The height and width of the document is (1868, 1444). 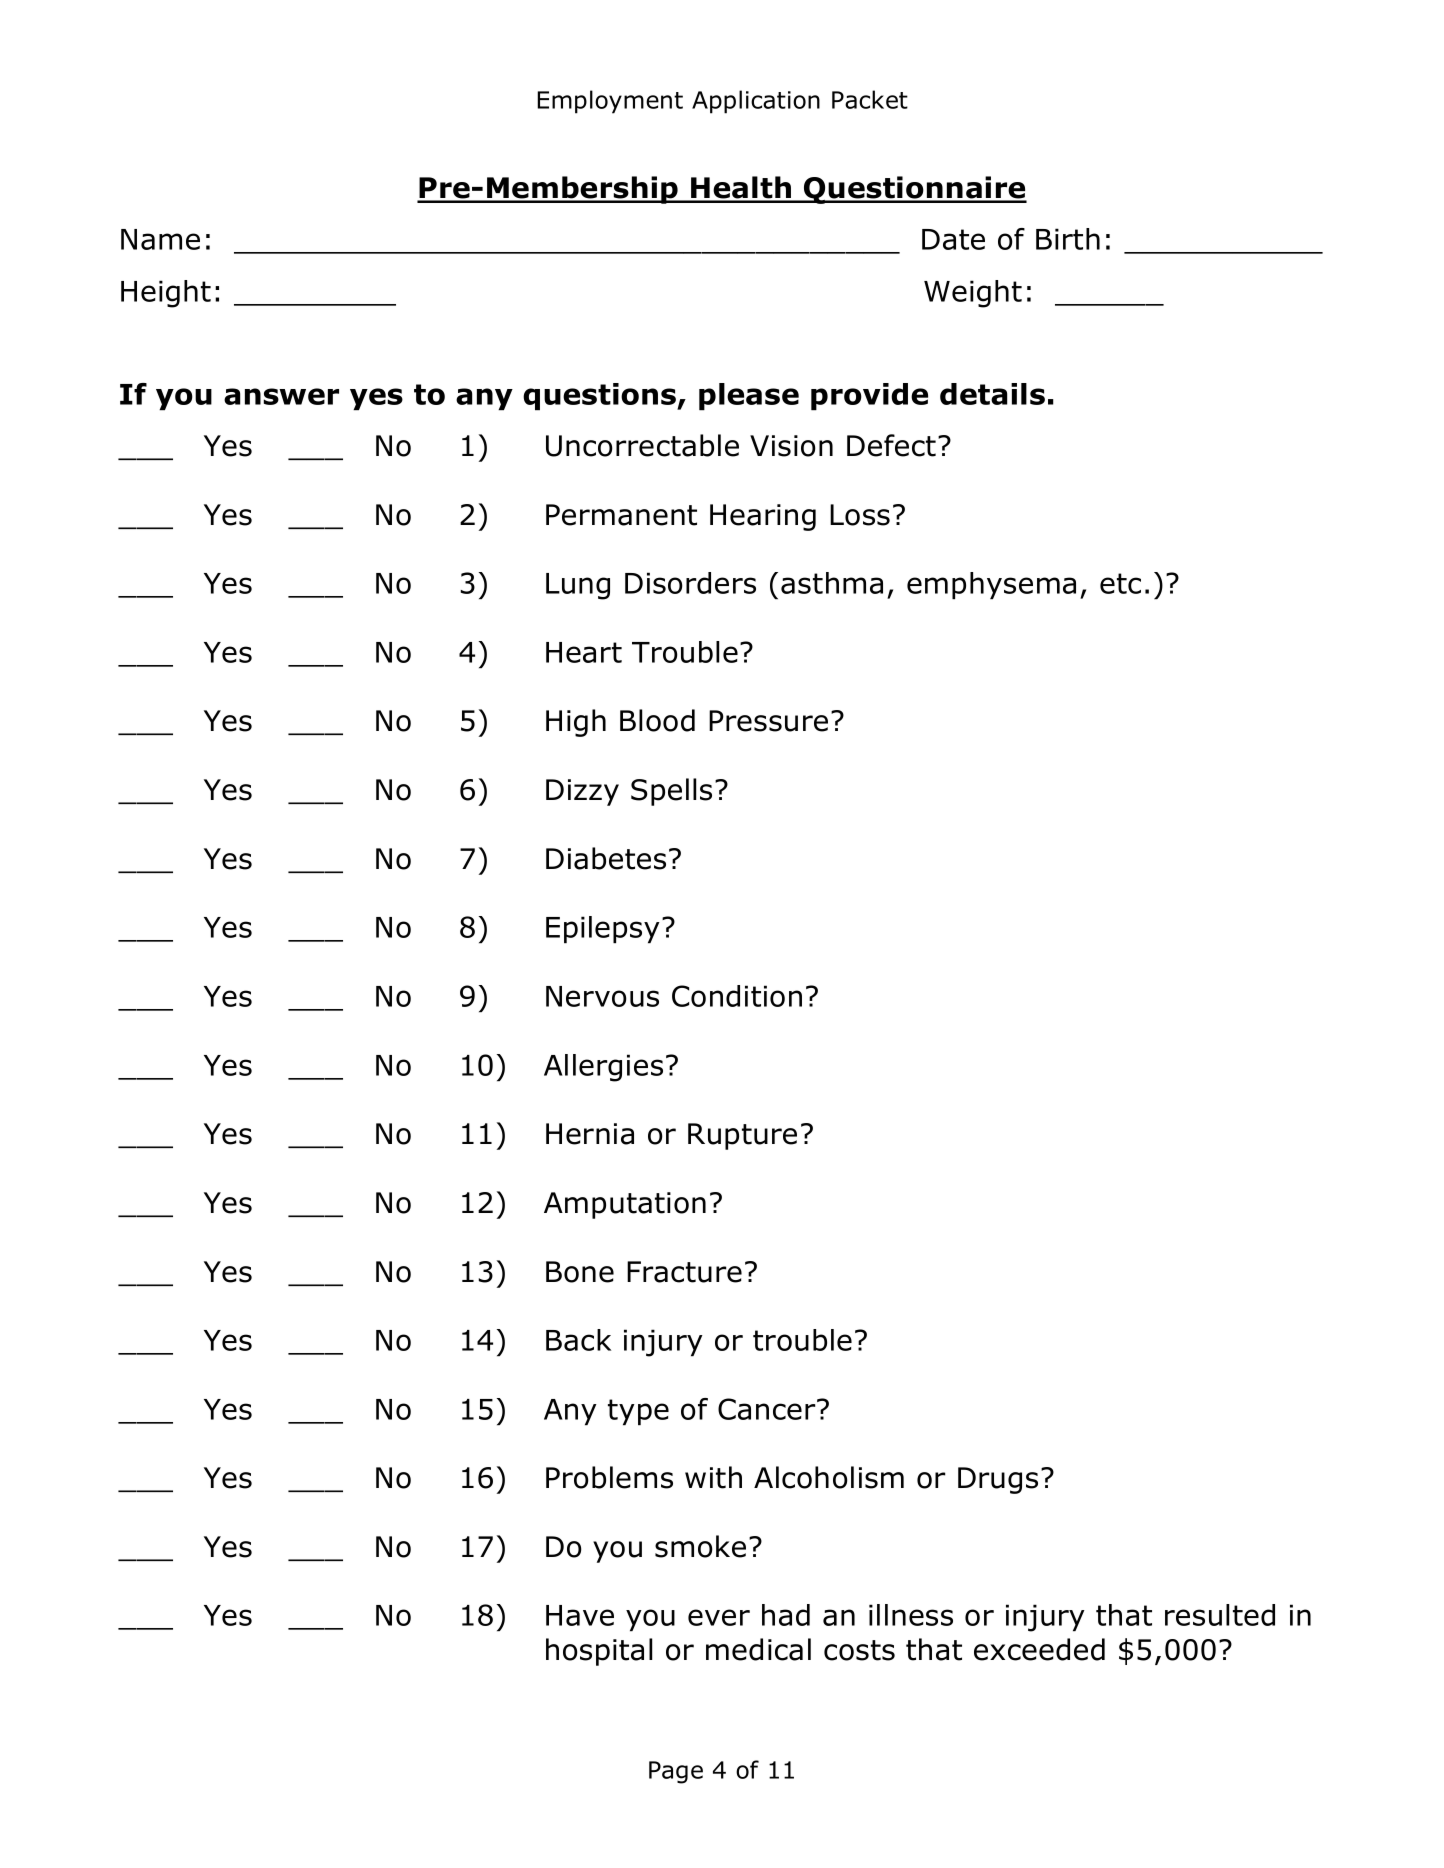 I want to click on Amputation, so click(x=625, y=1205).
